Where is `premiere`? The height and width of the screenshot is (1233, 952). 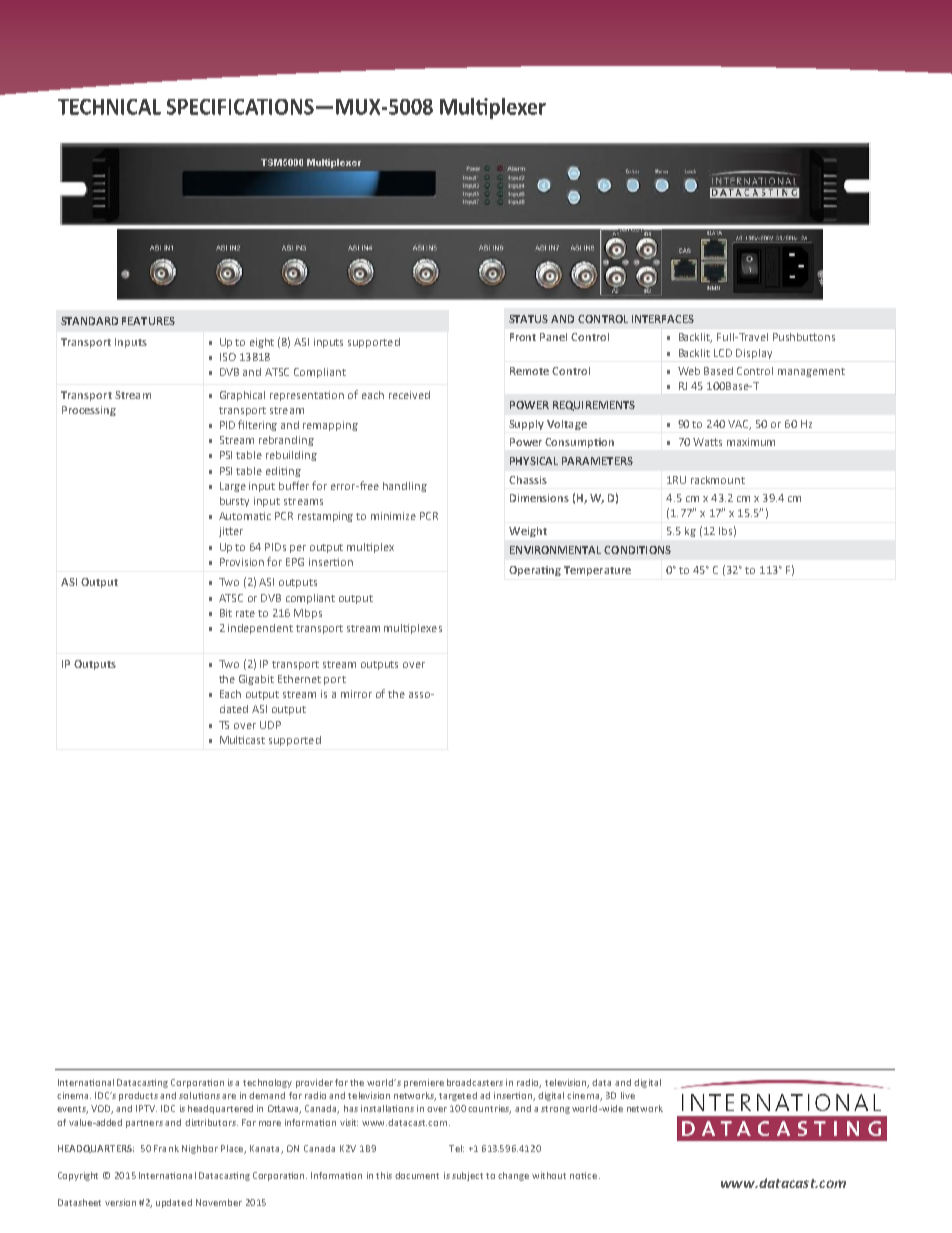 premiere is located at coordinates (424, 1083).
